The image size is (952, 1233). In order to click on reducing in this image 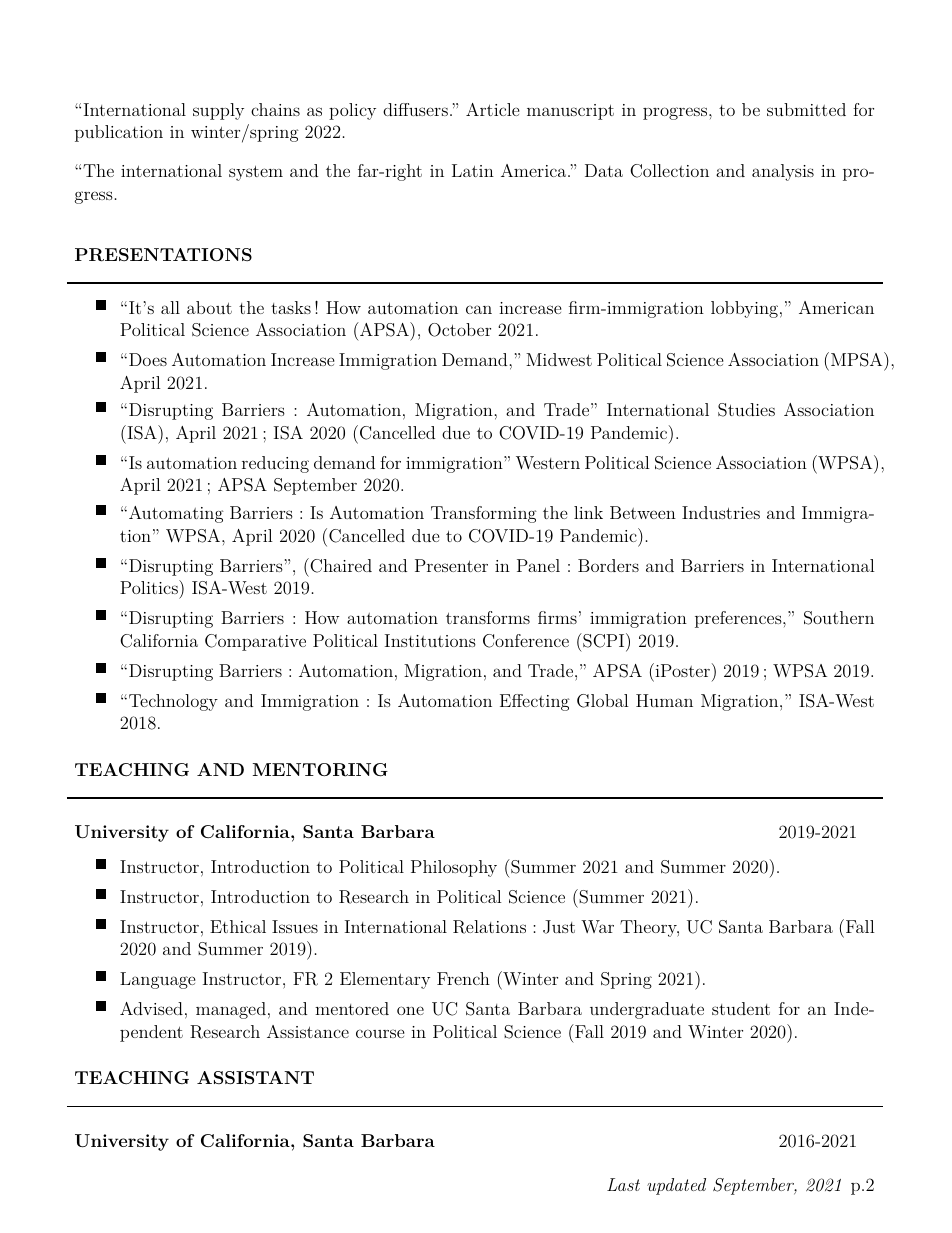, I will do `click(275, 464)`.
